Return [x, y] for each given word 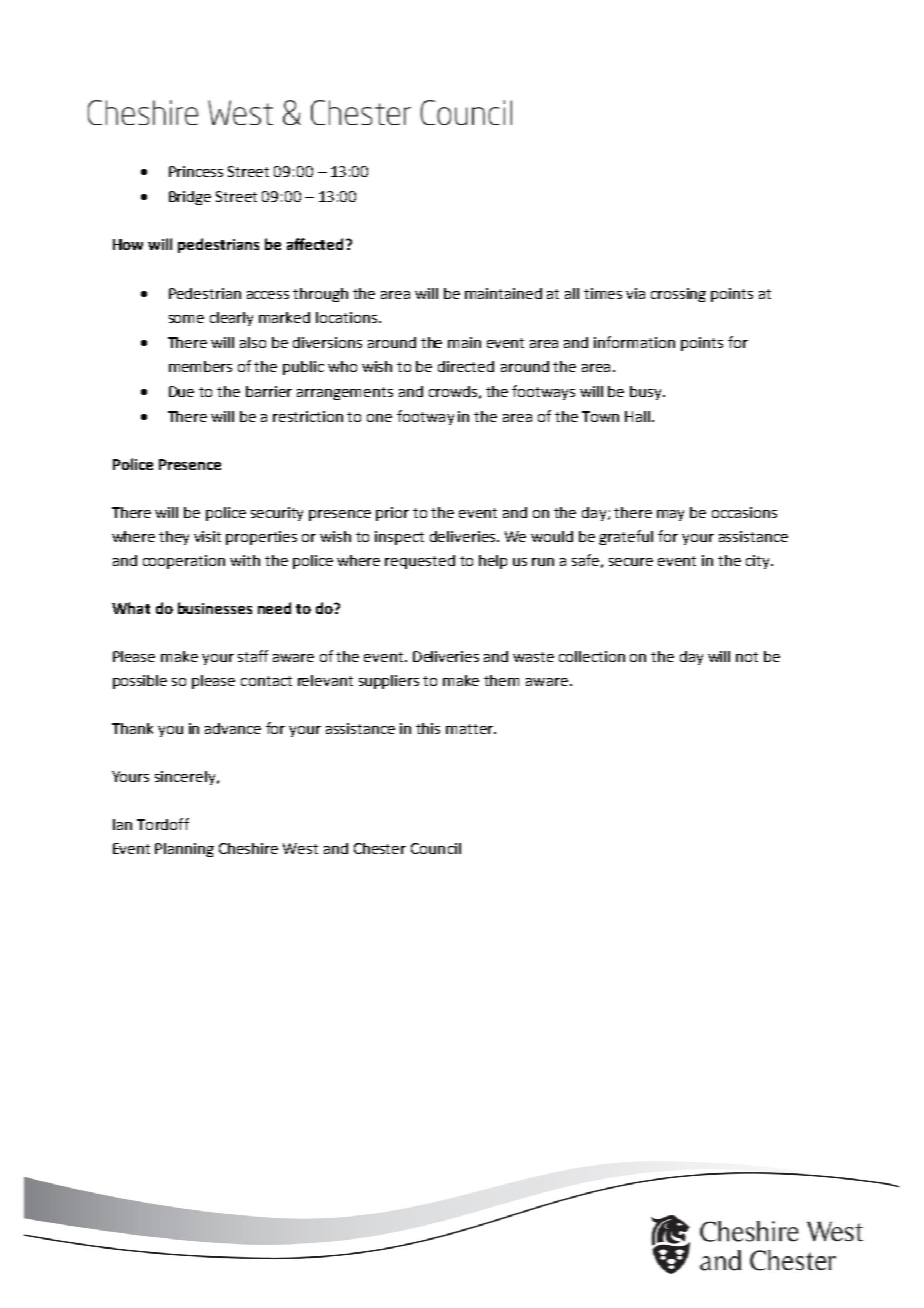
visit [207, 536]
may [670, 515]
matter [471, 729]
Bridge [190, 198]
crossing [678, 295]
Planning [184, 850]
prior [392, 514]
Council [436, 848]
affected [315, 244]
